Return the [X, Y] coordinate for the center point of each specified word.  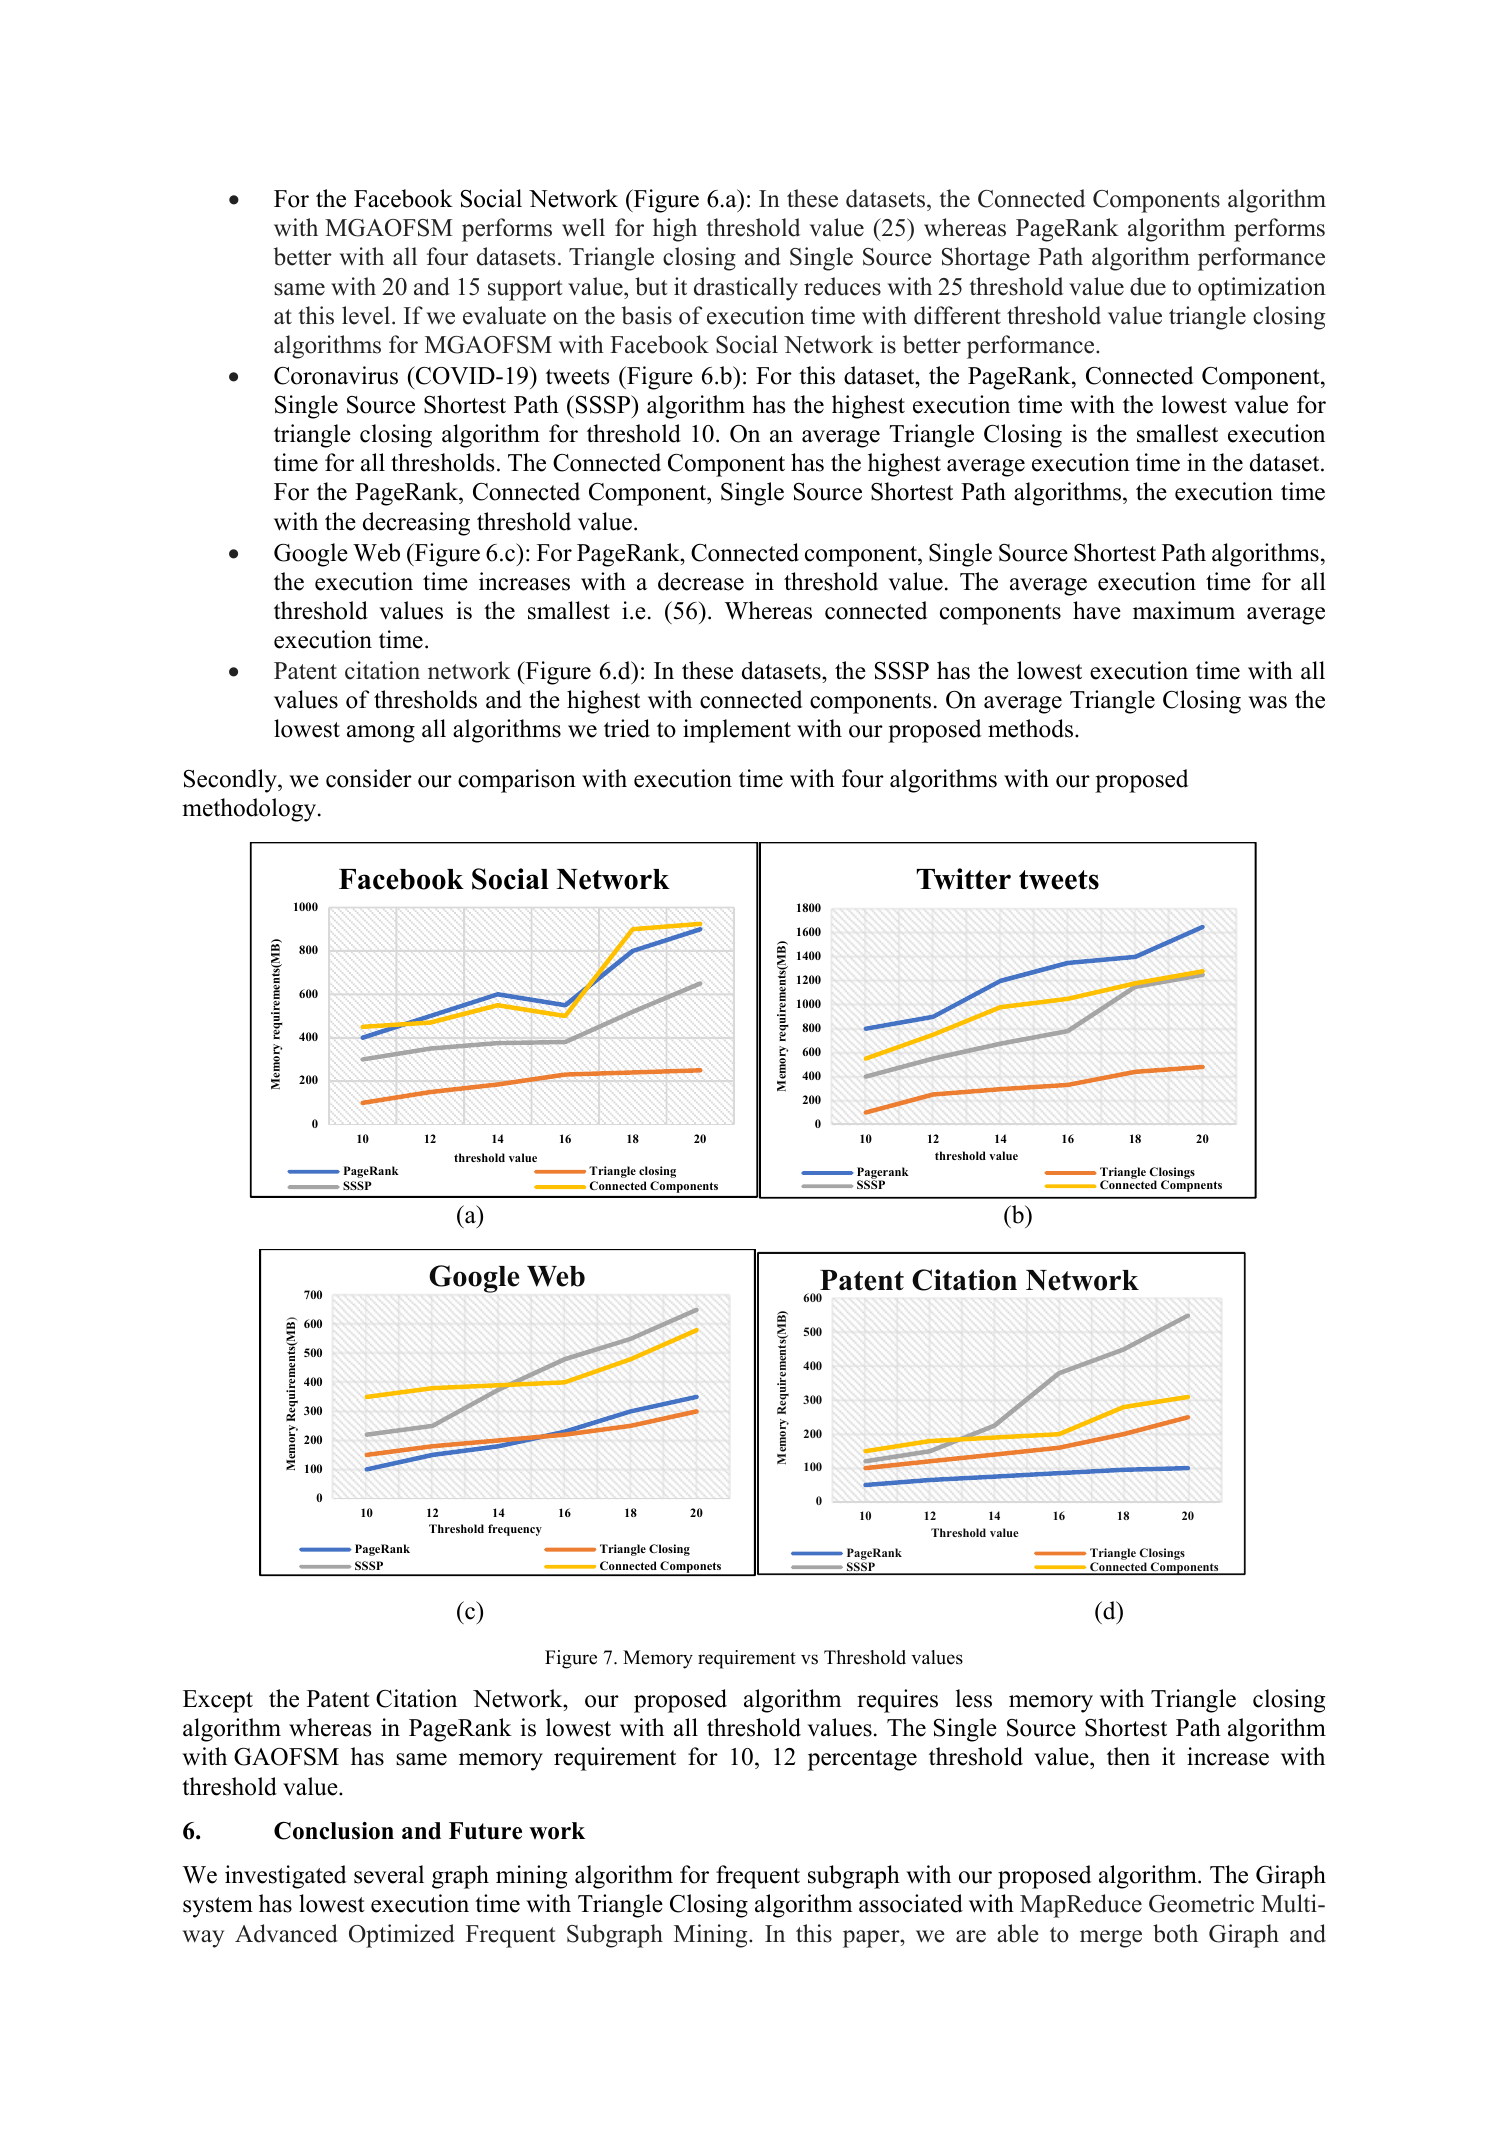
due [1148, 286]
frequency [515, 1530]
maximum [1184, 610]
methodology [250, 810]
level [367, 315]
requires [897, 1701]
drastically [746, 289]
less [974, 1698]
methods [1032, 728]
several [389, 1874]
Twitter [964, 879]
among [381, 734]
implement [737, 731]
